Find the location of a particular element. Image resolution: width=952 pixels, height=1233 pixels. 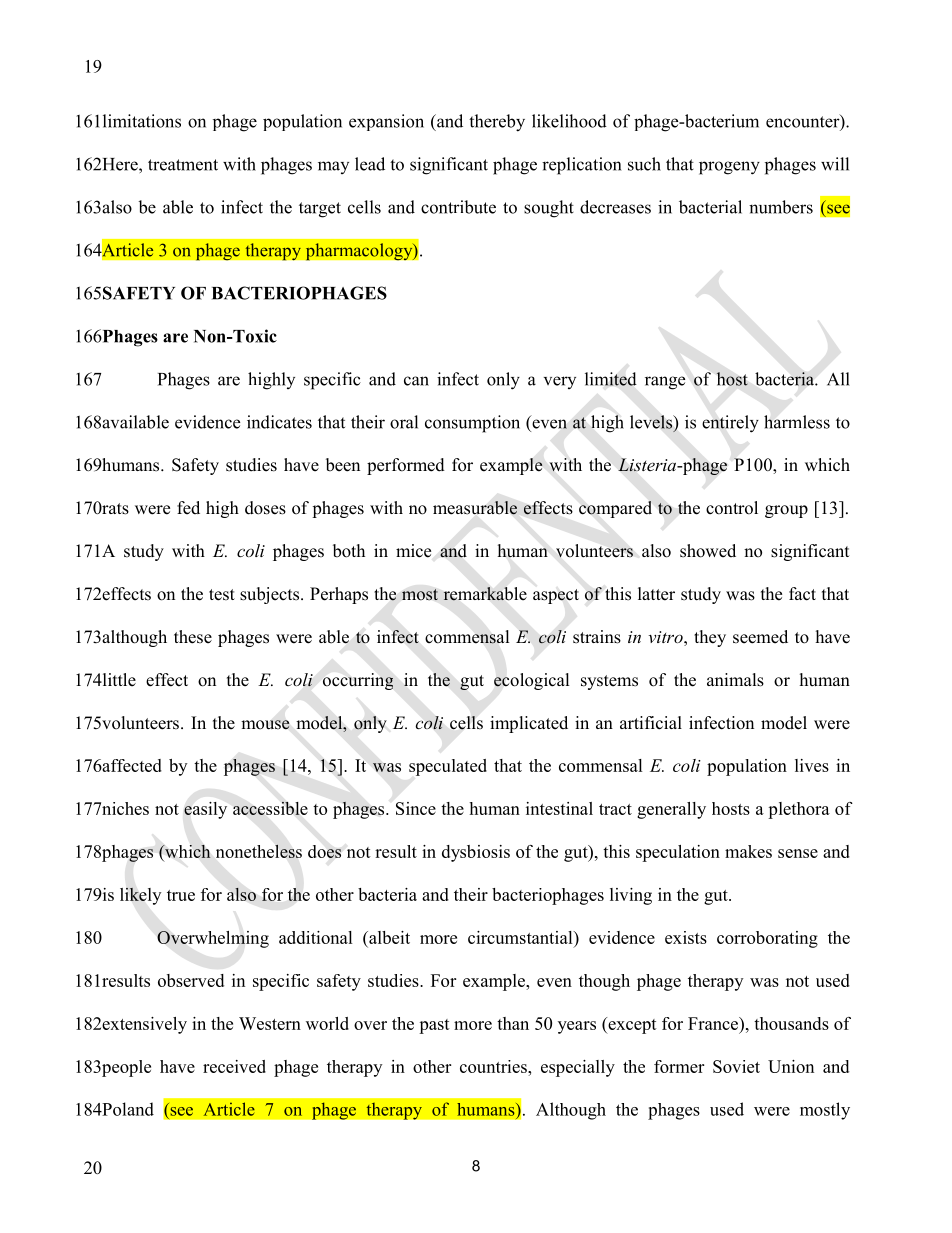

aspect is located at coordinates (556, 596).
